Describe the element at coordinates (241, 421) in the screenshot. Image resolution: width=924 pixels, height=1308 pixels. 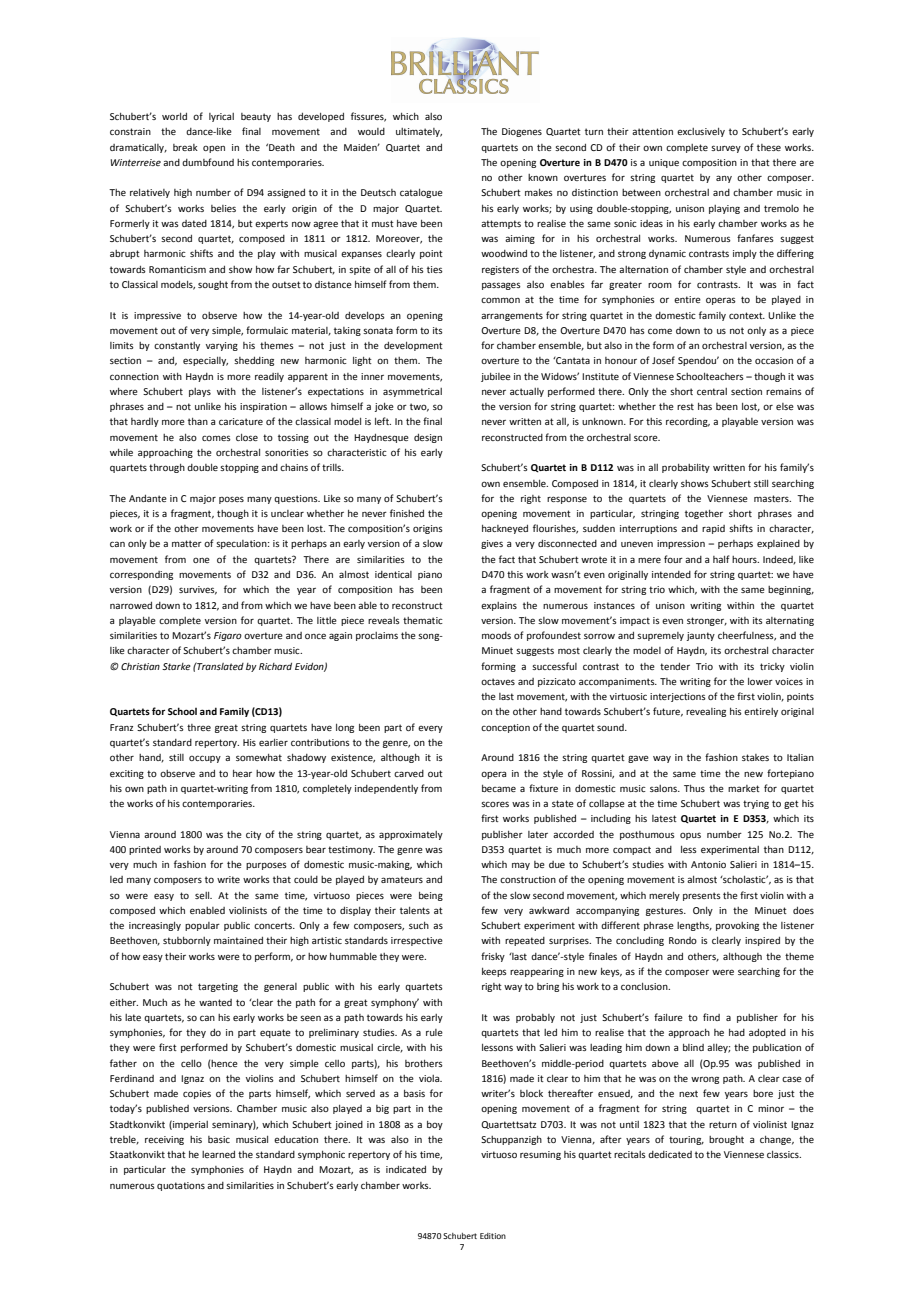
I see `caricature` at that location.
